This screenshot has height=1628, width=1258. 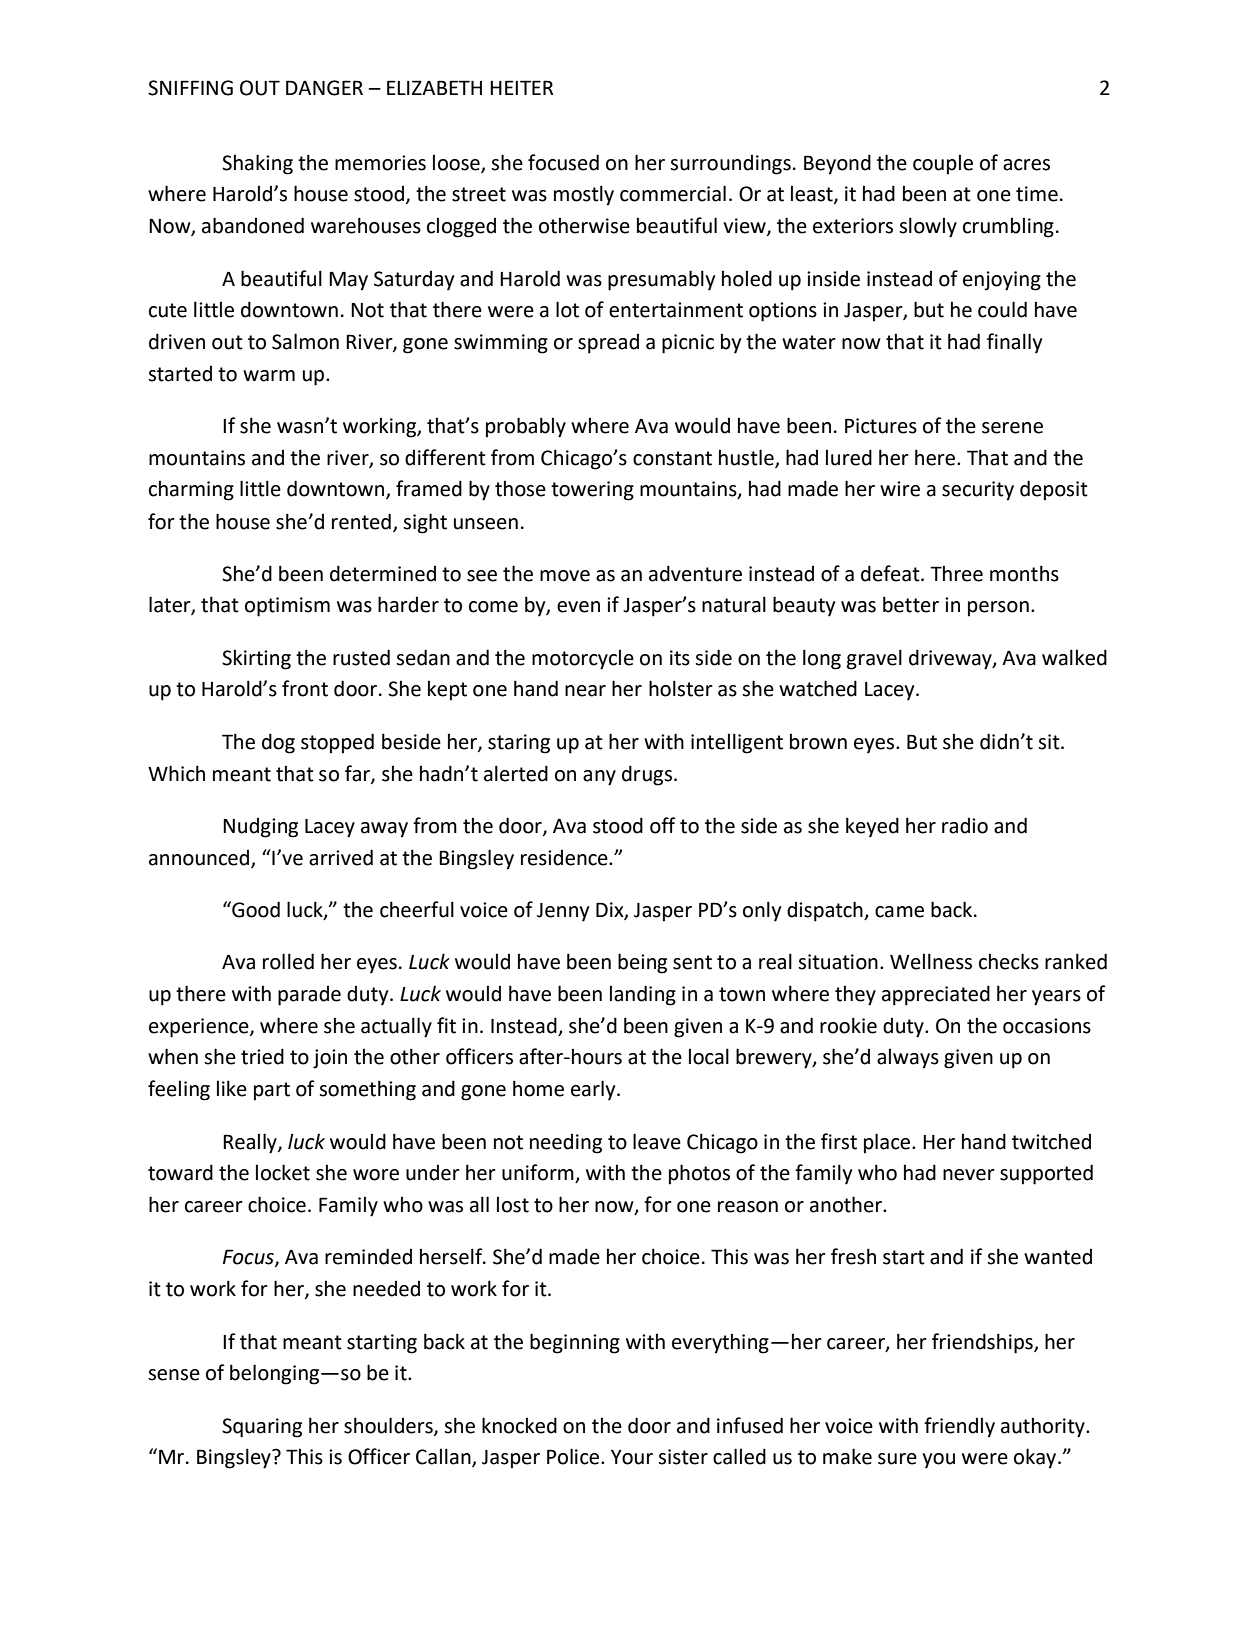 What do you see at coordinates (632, 1457) in the screenshot?
I see `Your` at bounding box center [632, 1457].
